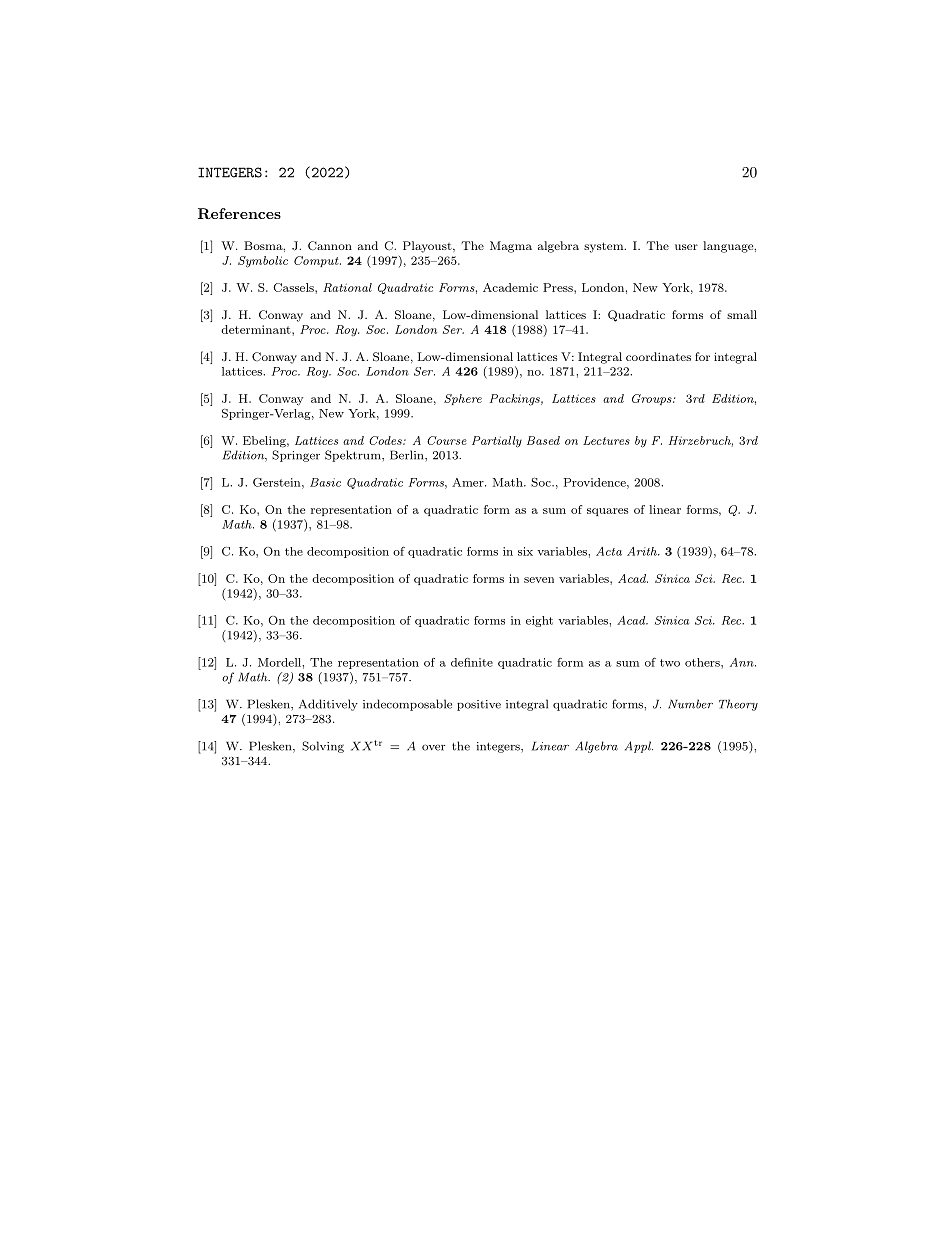  I want to click on Cannon, so click(330, 246).
